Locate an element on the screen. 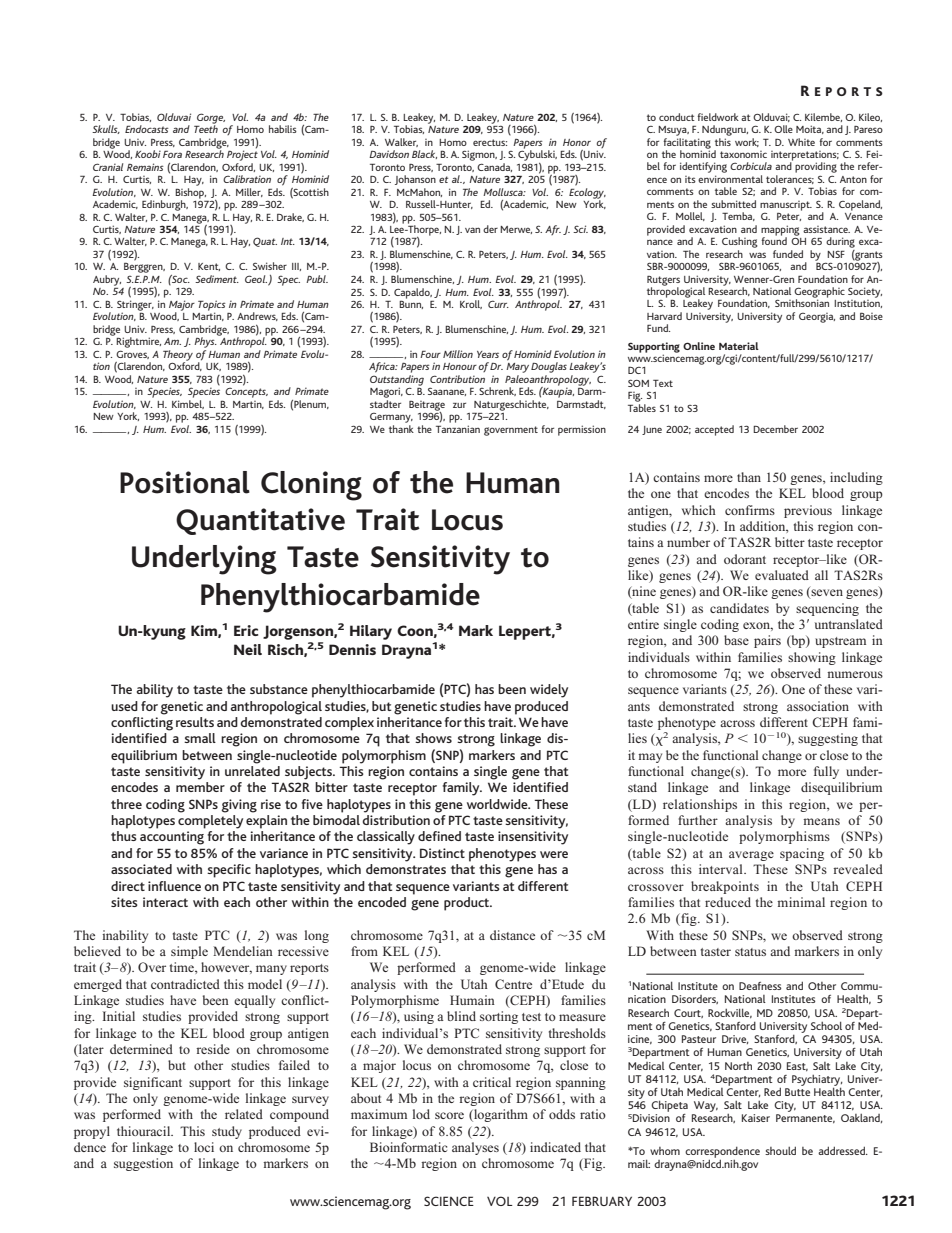  loci is located at coordinates (204, 1147).
